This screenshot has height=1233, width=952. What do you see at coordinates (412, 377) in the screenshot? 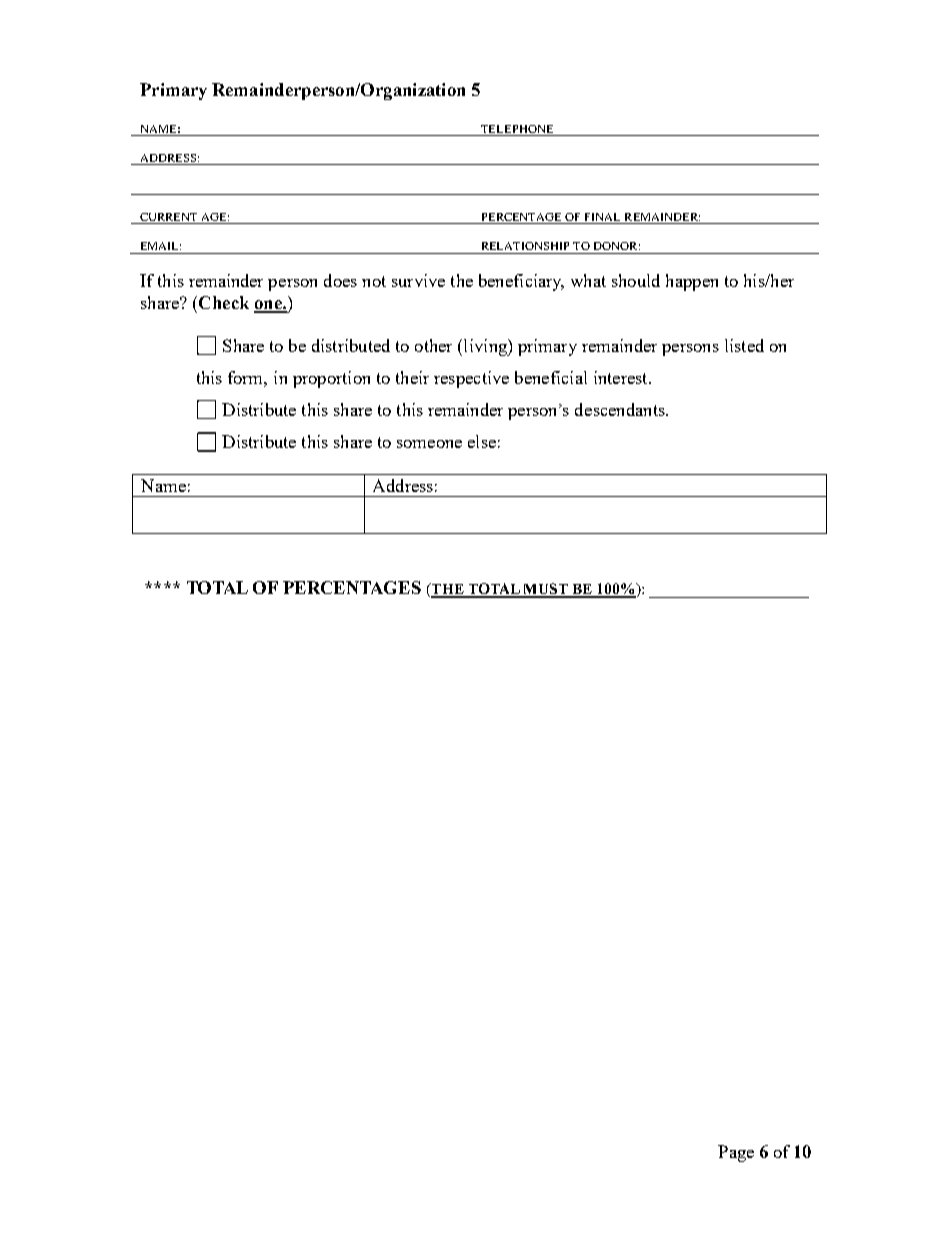
I see `their` at bounding box center [412, 377].
